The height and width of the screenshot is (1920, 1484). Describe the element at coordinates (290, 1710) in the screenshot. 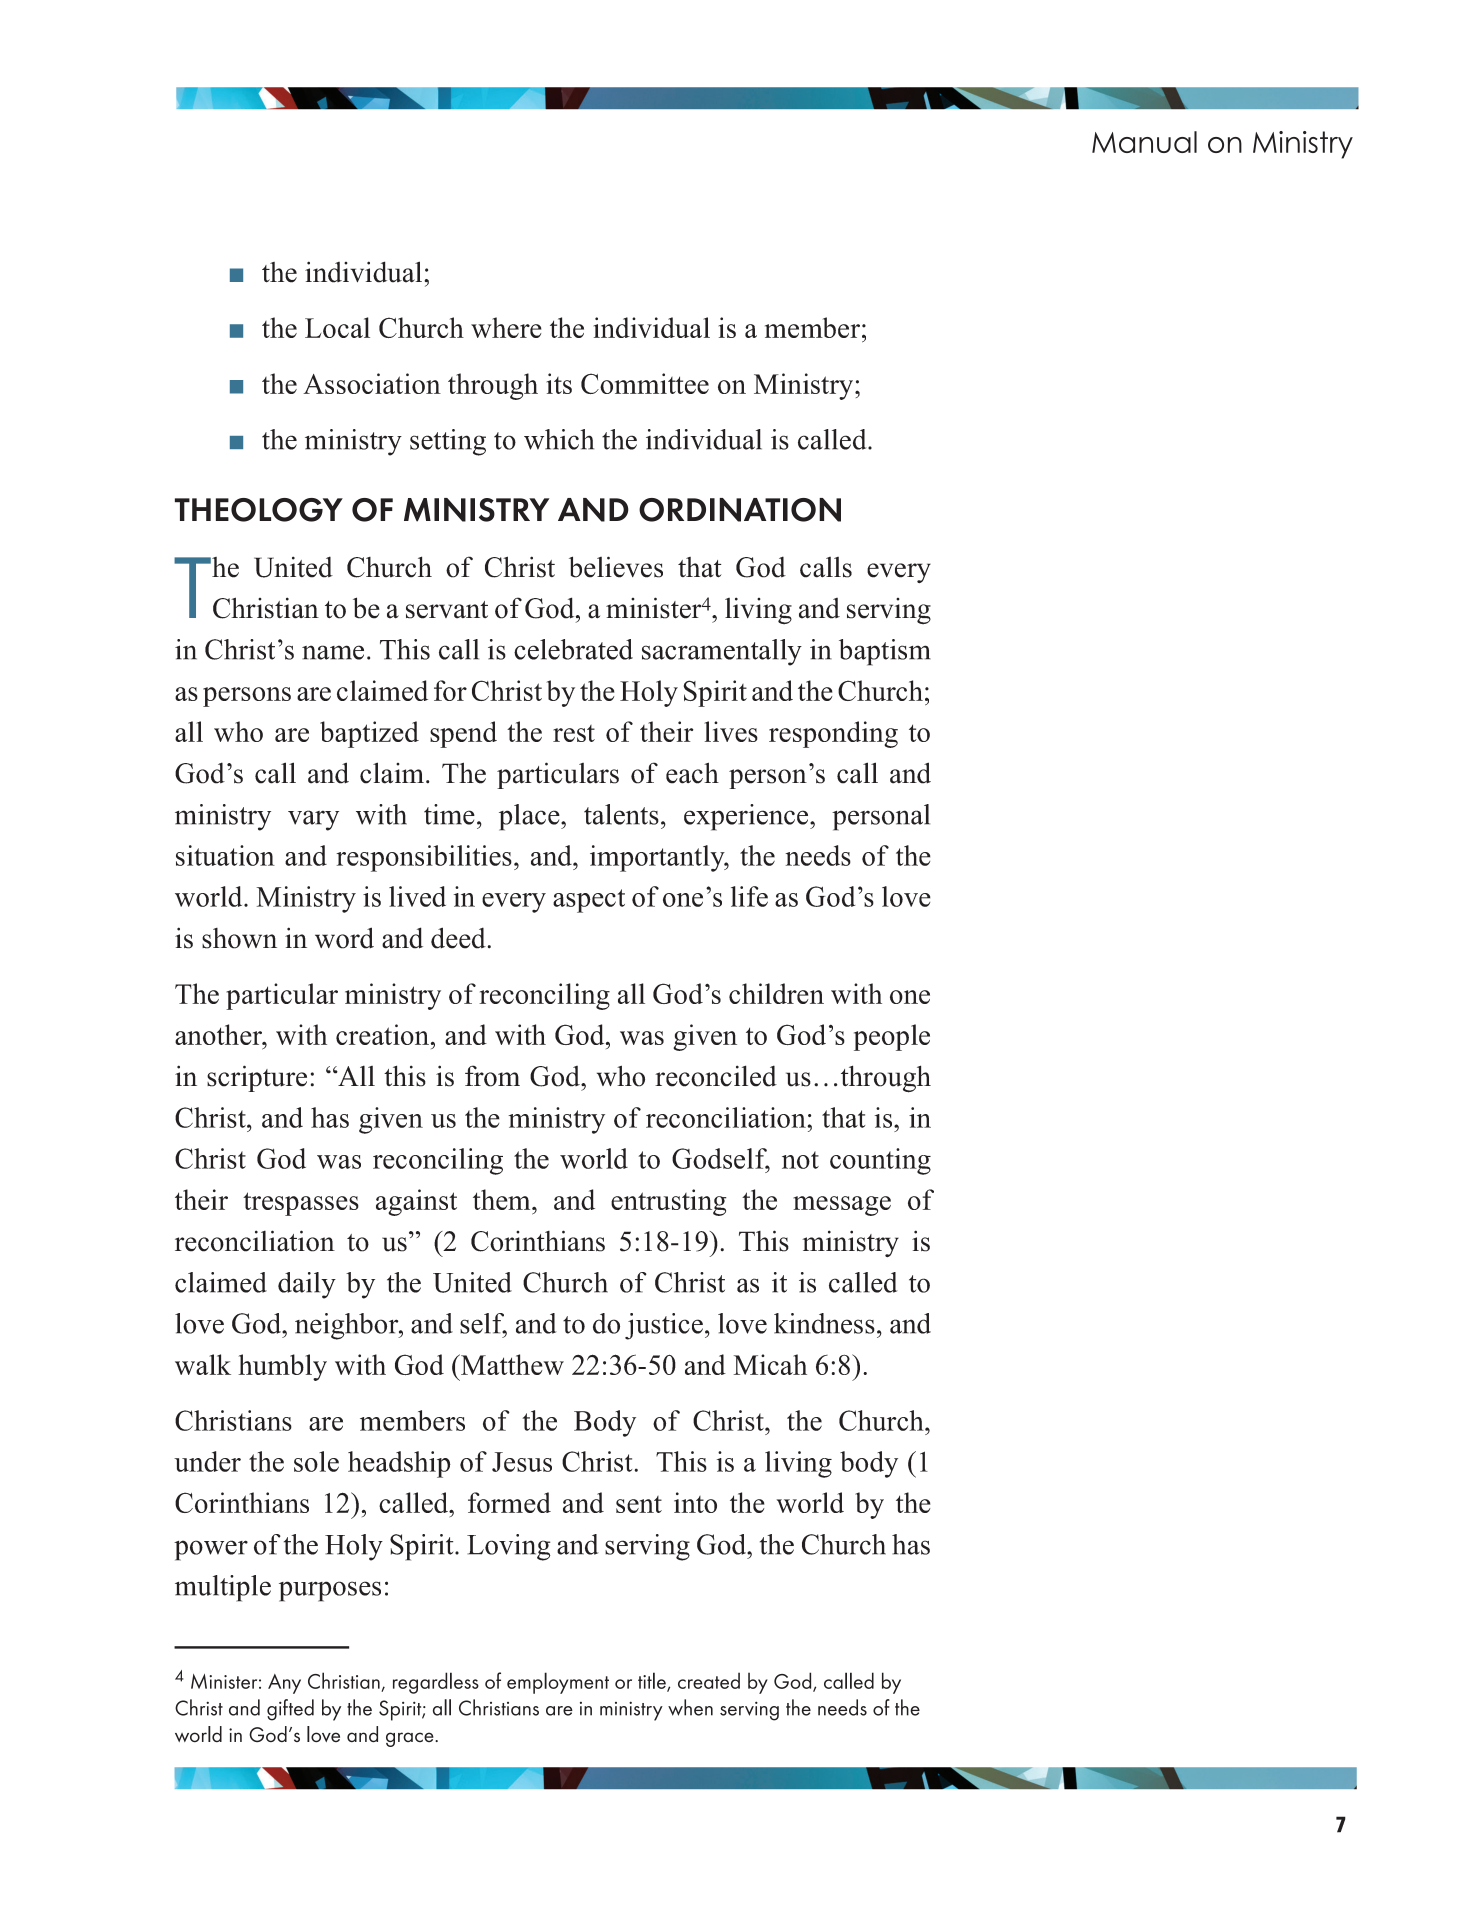

I see `gifted` at that location.
